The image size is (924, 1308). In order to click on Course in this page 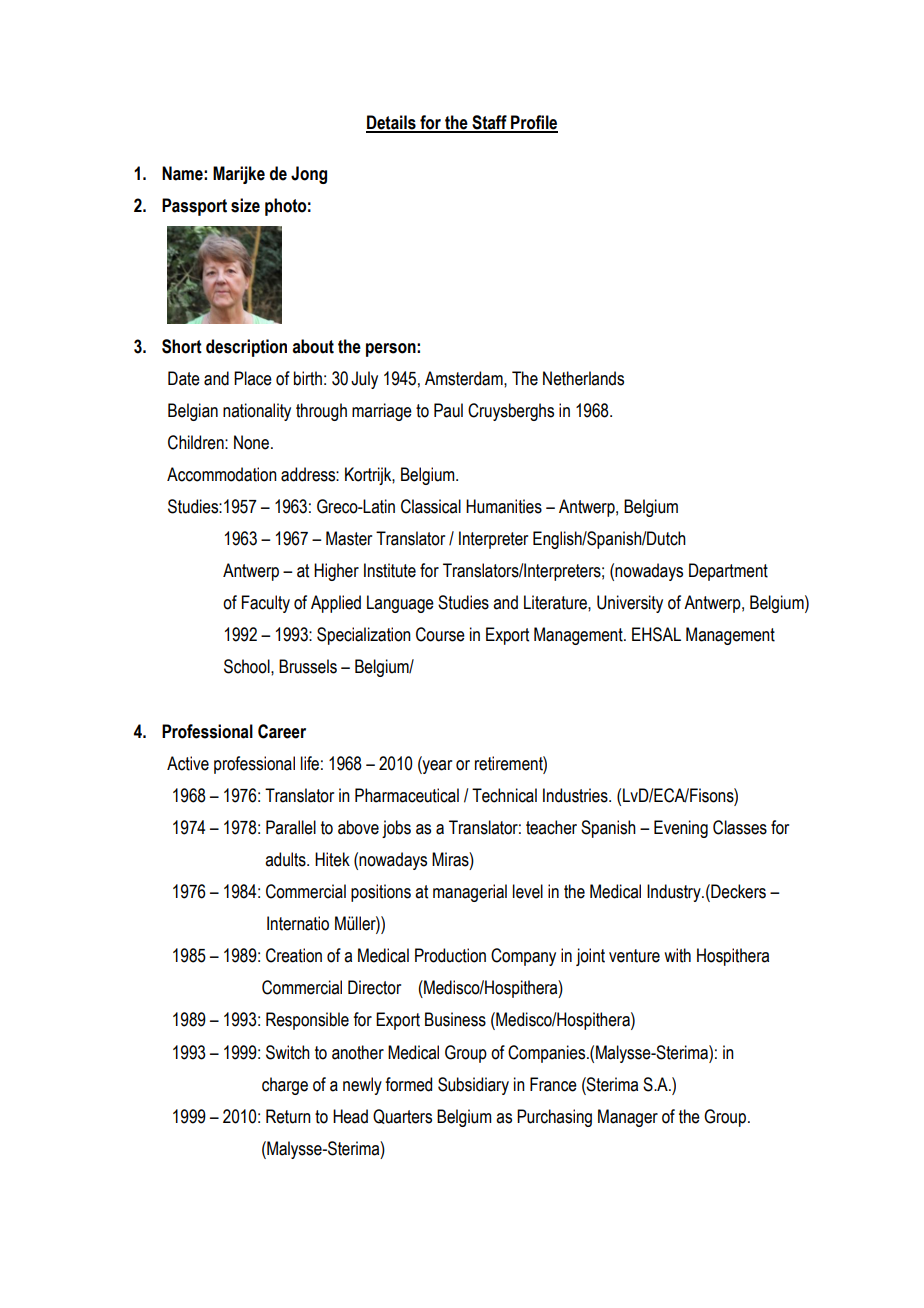, I will do `click(440, 634)`.
